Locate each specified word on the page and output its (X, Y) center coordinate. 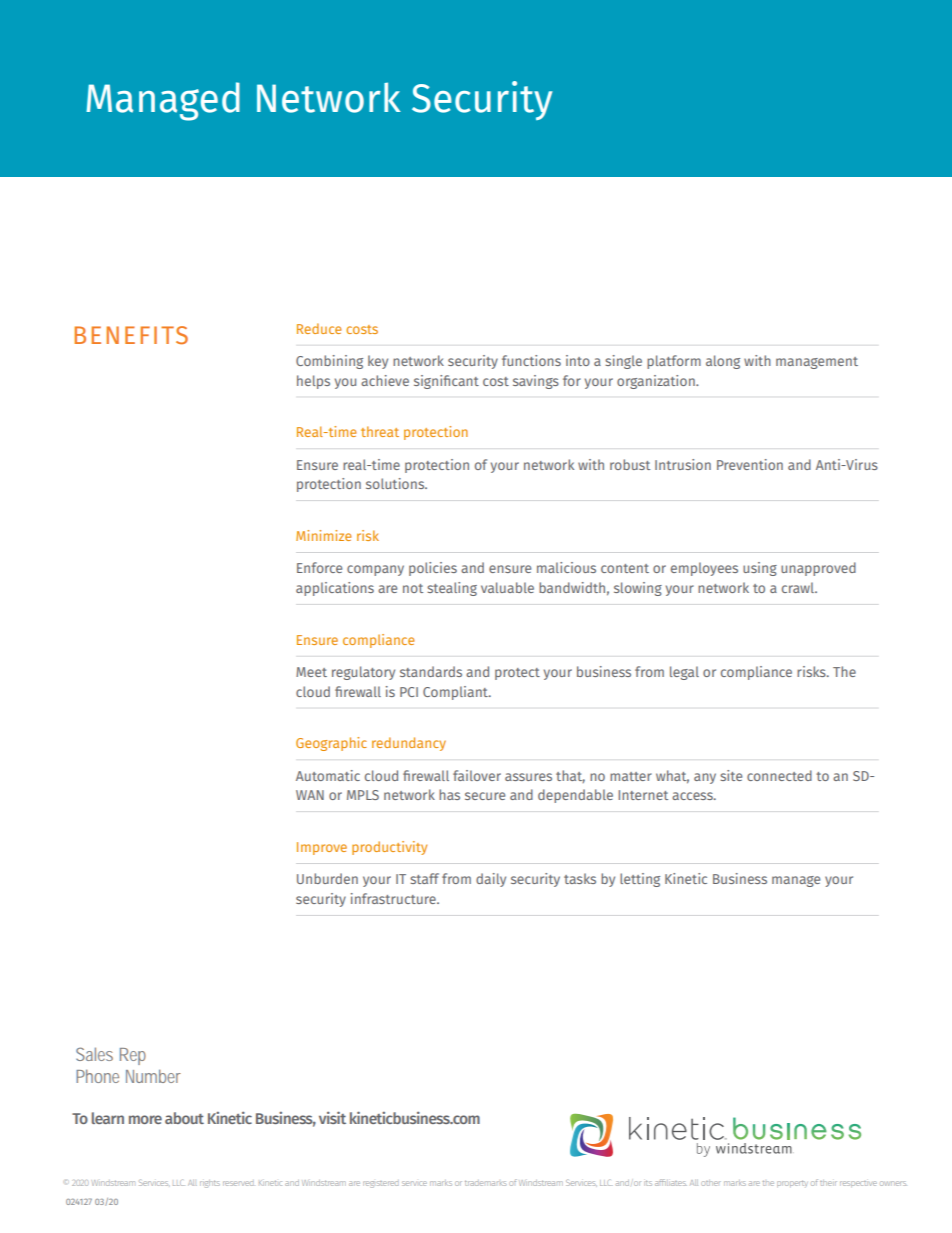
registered (380, 1184)
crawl (799, 587)
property (792, 1183)
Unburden (327, 878)
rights (210, 1184)
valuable (507, 587)
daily (491, 880)
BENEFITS (131, 335)
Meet (311, 672)
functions (531, 360)
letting (640, 880)
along (723, 362)
